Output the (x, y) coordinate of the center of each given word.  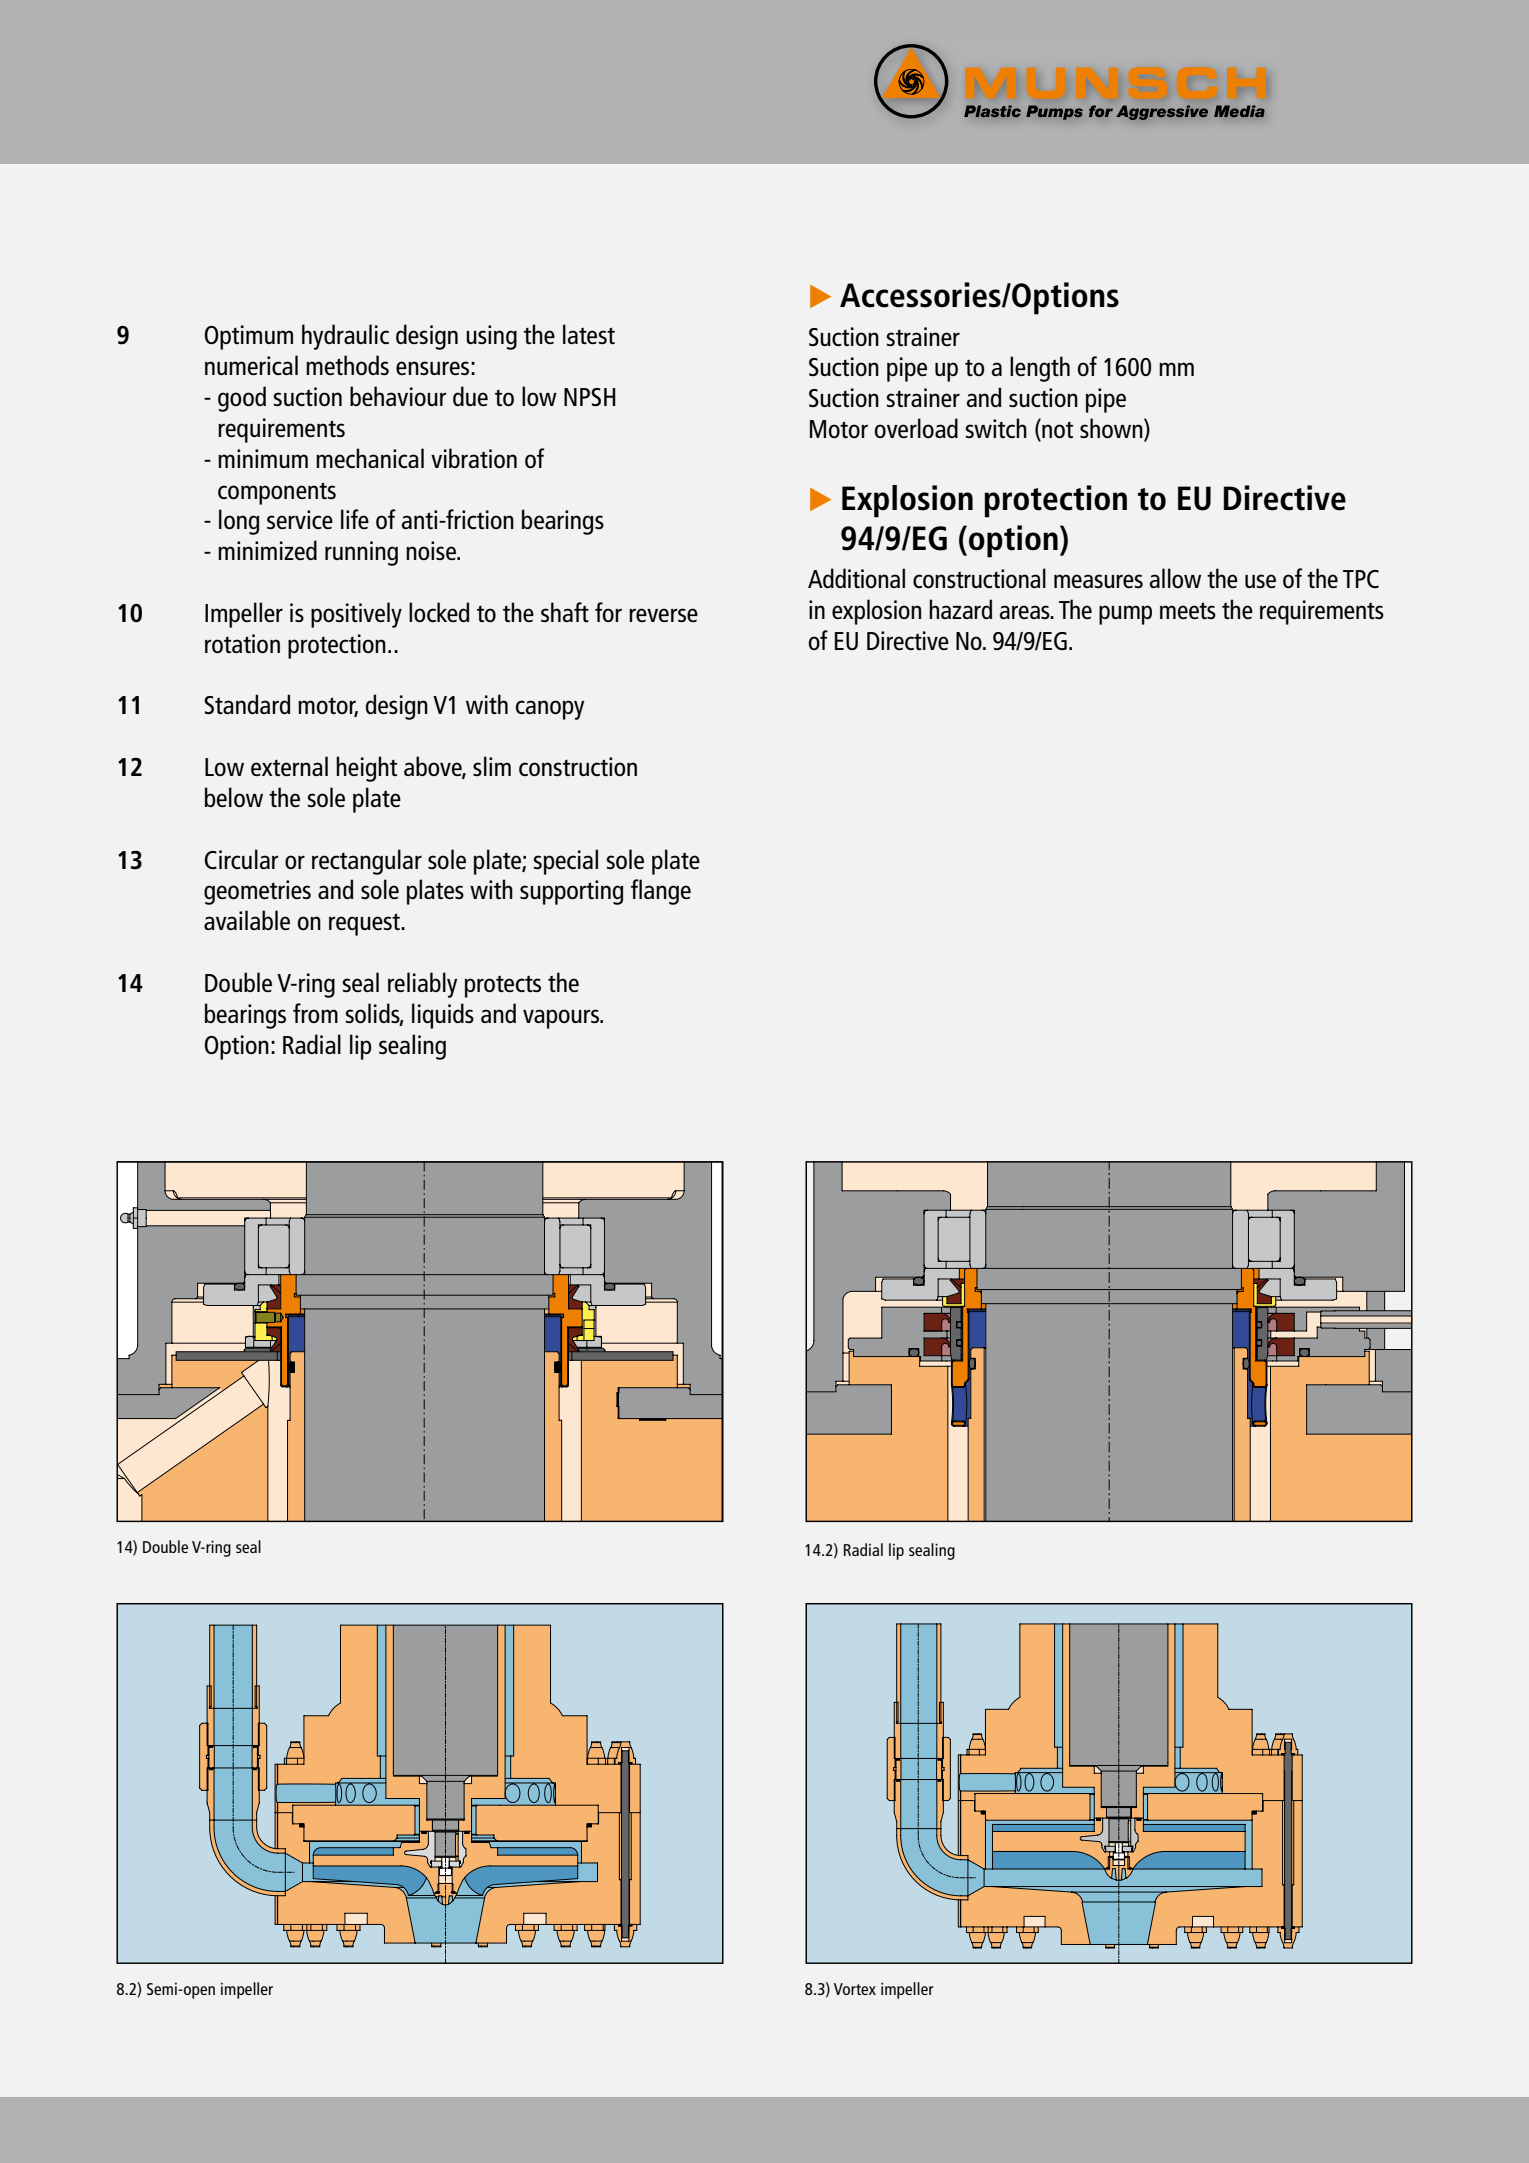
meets (1188, 610)
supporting (571, 892)
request (365, 924)
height (366, 769)
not (1056, 430)
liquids (443, 1016)
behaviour (398, 396)
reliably (422, 985)
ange (667, 895)
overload (916, 428)
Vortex (855, 1989)
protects (503, 986)
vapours (562, 1019)
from (315, 1013)
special (565, 862)
